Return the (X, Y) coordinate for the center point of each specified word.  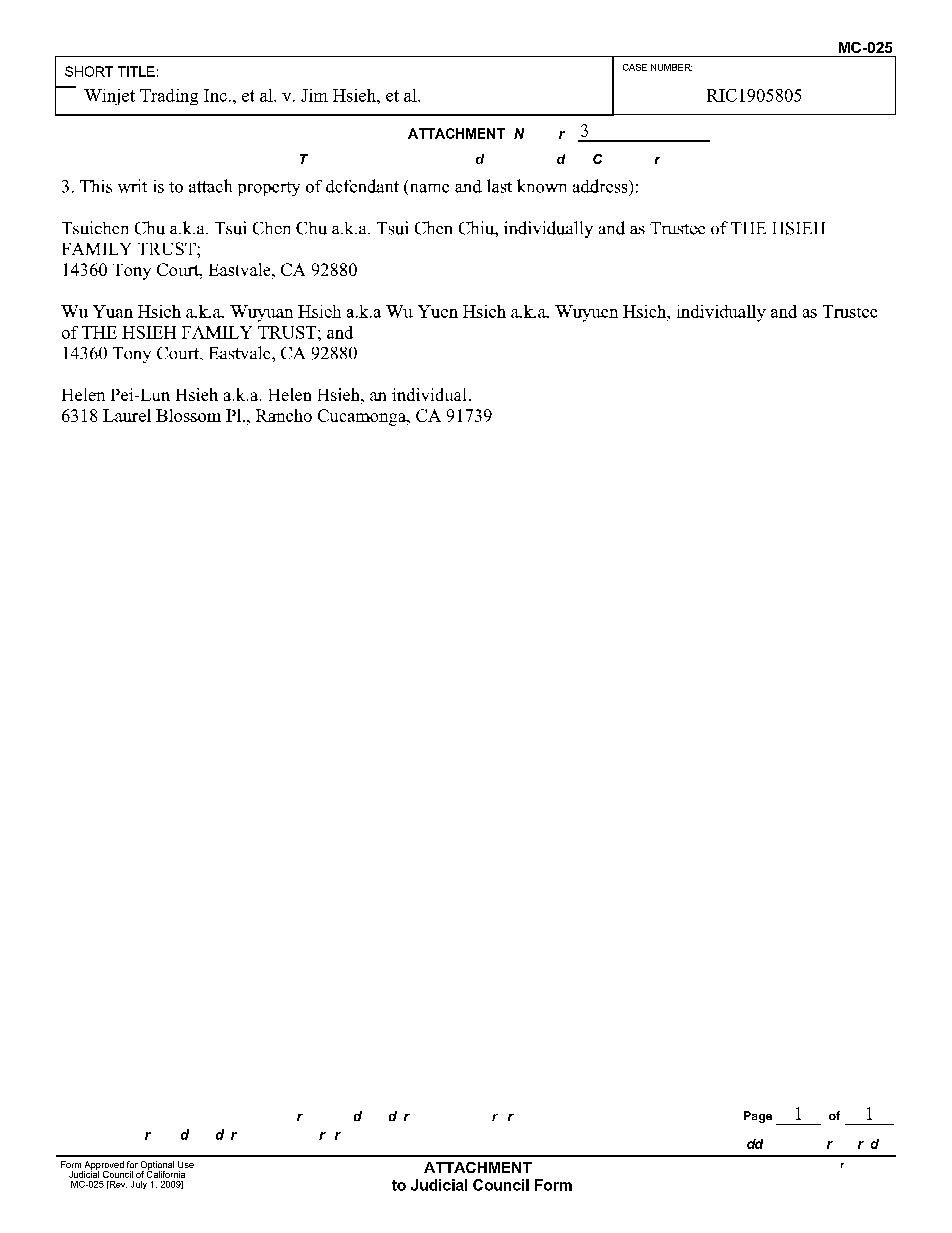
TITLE (136, 71)
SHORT (89, 71)
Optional (157, 1166)
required (853, 1144)
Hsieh (355, 95)
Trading (169, 97)
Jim (314, 95)
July (139, 1185)
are (148, 1136)
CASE (635, 67)
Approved (103, 1166)
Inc (215, 95)
